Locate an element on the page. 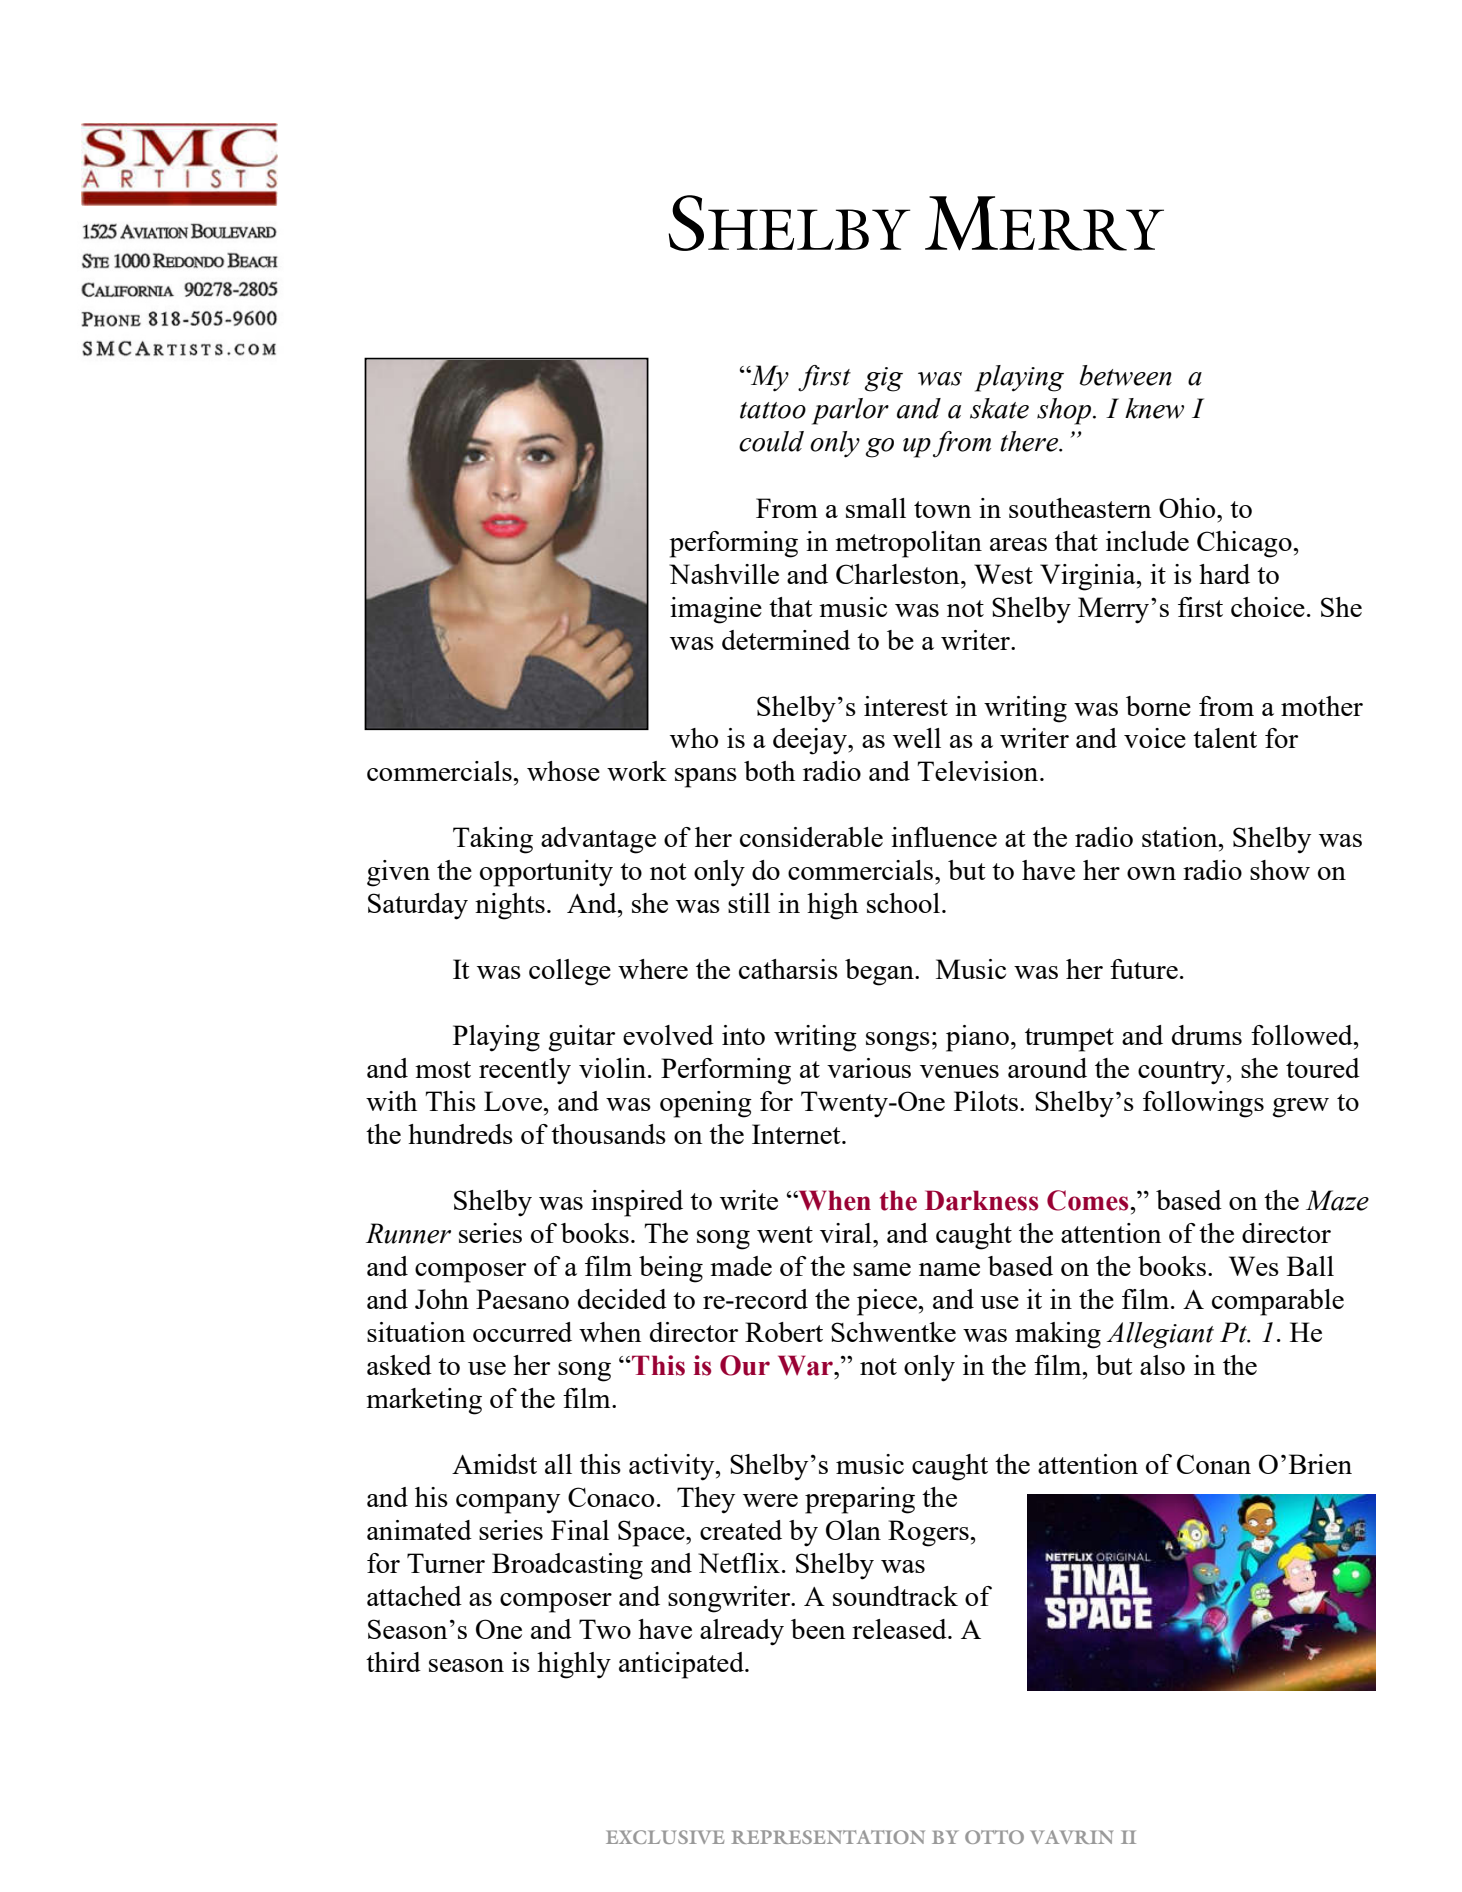 This document has height=1892, width=1462. viral is located at coordinates (847, 1233).
